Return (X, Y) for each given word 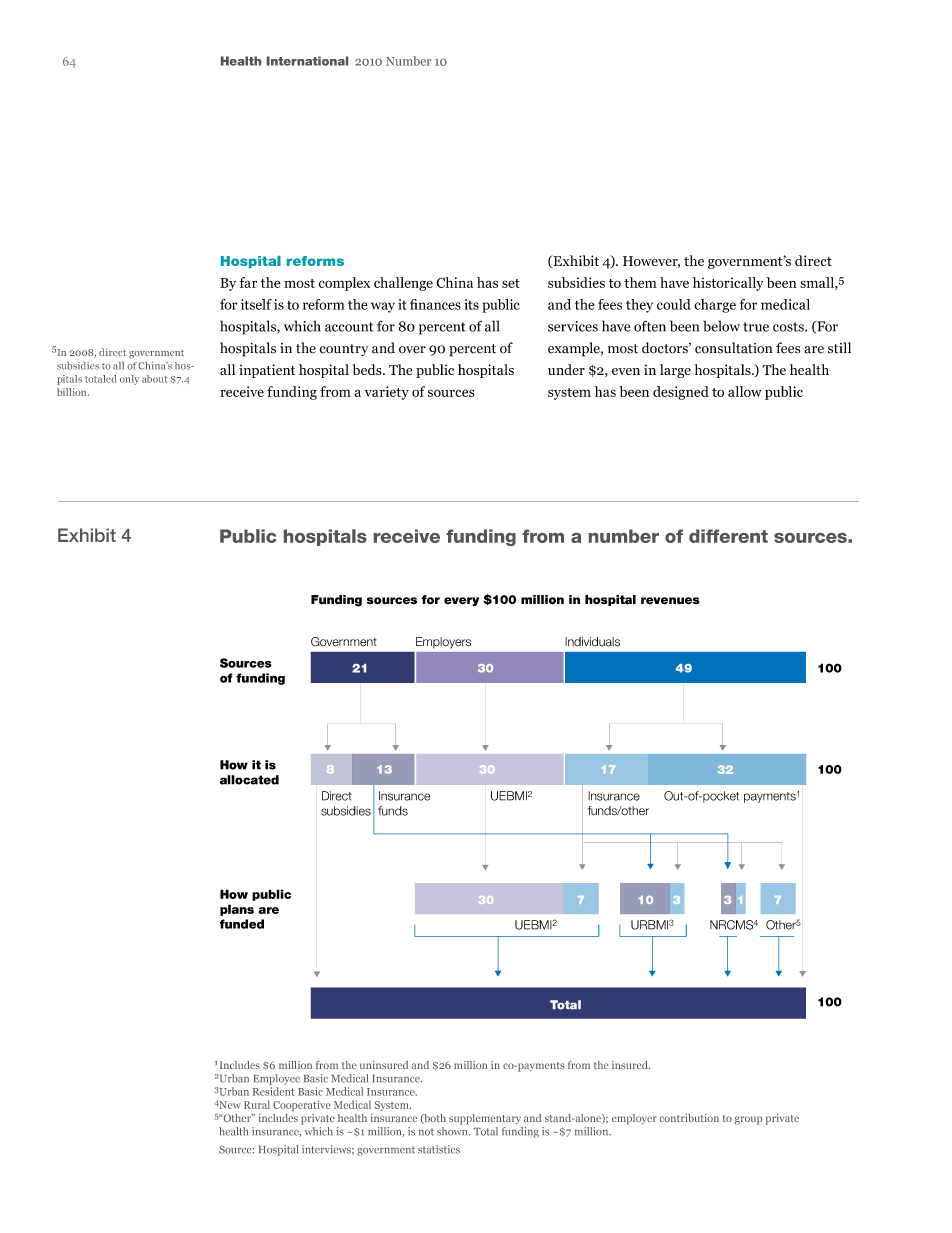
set (511, 283)
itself (256, 304)
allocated (249, 780)
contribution (689, 1118)
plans (237, 910)
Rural (257, 1104)
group (748, 1120)
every (461, 601)
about (154, 379)
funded (241, 924)
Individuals (592, 642)
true (756, 327)
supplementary (485, 1119)
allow (745, 391)
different (728, 536)
